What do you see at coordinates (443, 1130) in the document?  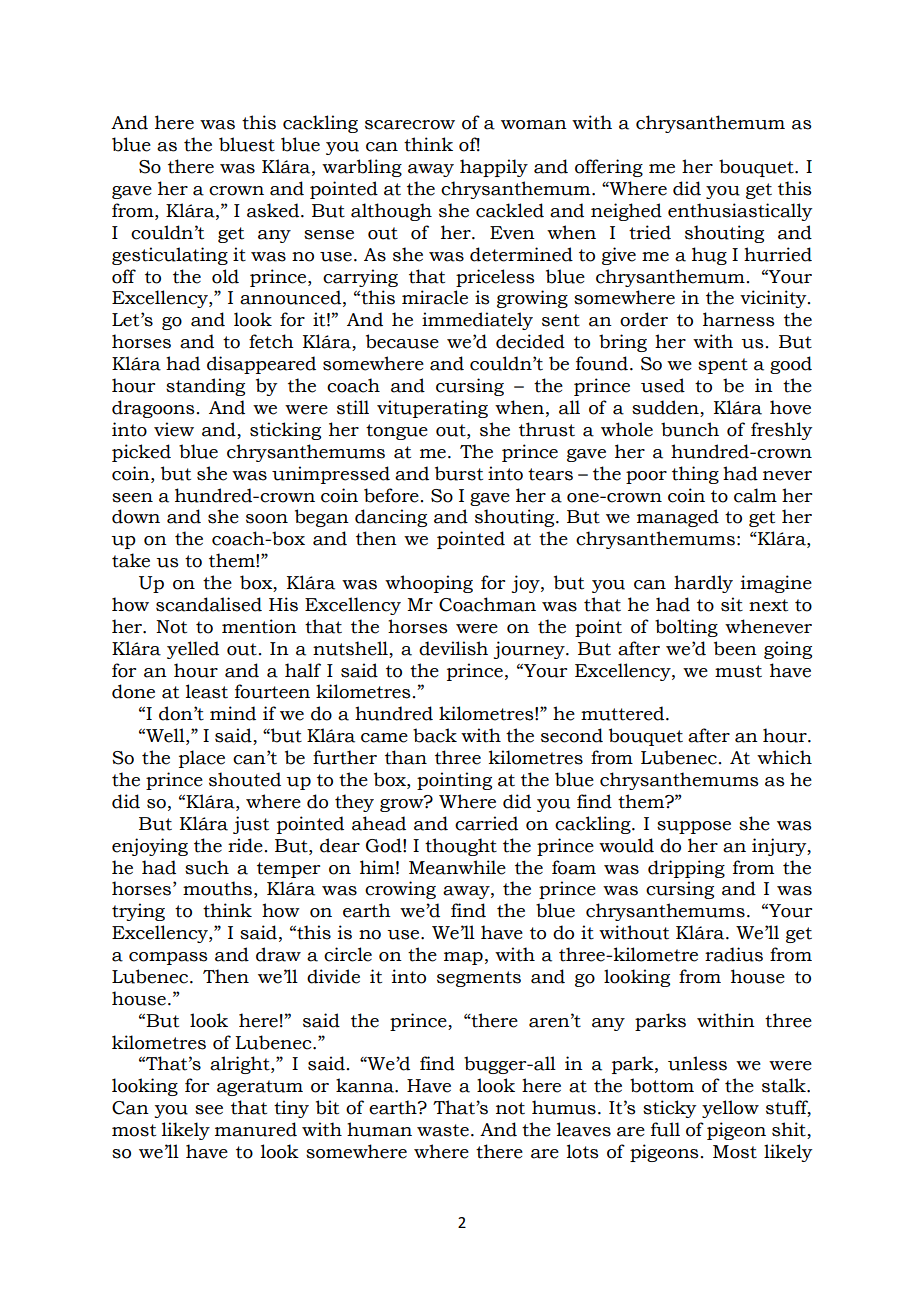 I see `waste` at bounding box center [443, 1130].
